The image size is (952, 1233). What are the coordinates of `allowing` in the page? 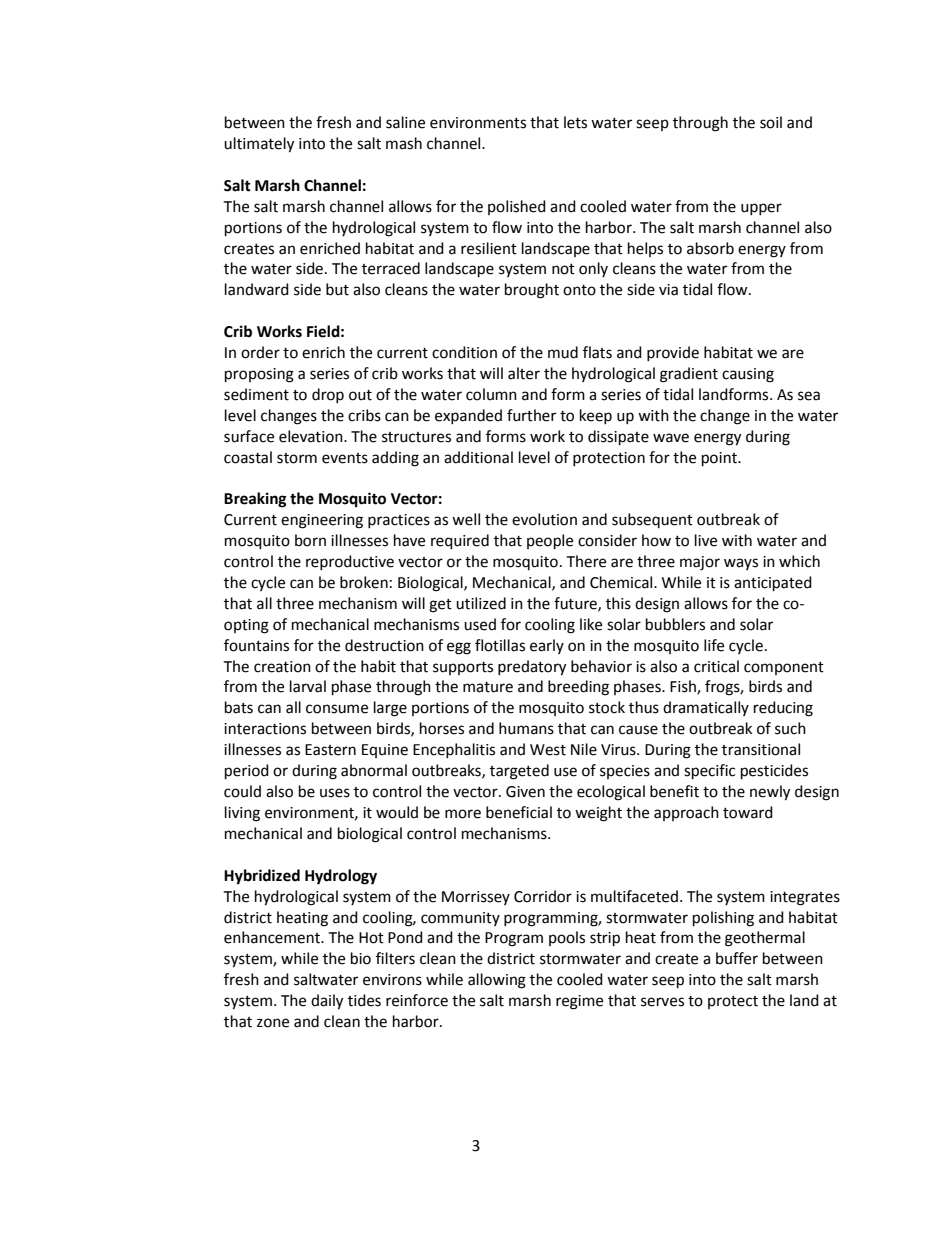 It's located at (497, 981).
